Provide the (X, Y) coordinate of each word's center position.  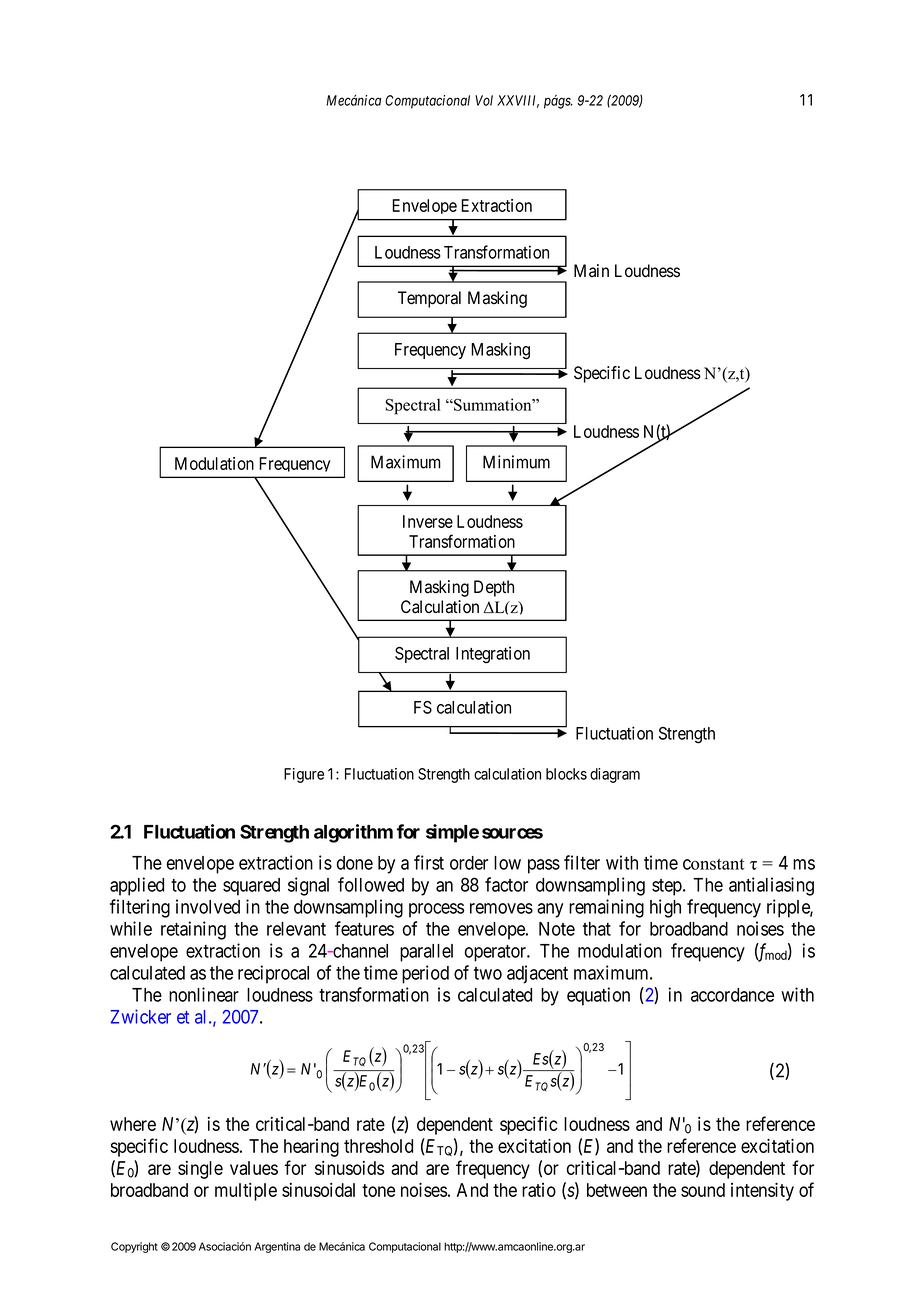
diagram (615, 775)
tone (378, 1190)
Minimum (516, 462)
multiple (246, 1192)
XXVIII (518, 101)
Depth (494, 588)
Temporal (429, 299)
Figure (304, 775)
